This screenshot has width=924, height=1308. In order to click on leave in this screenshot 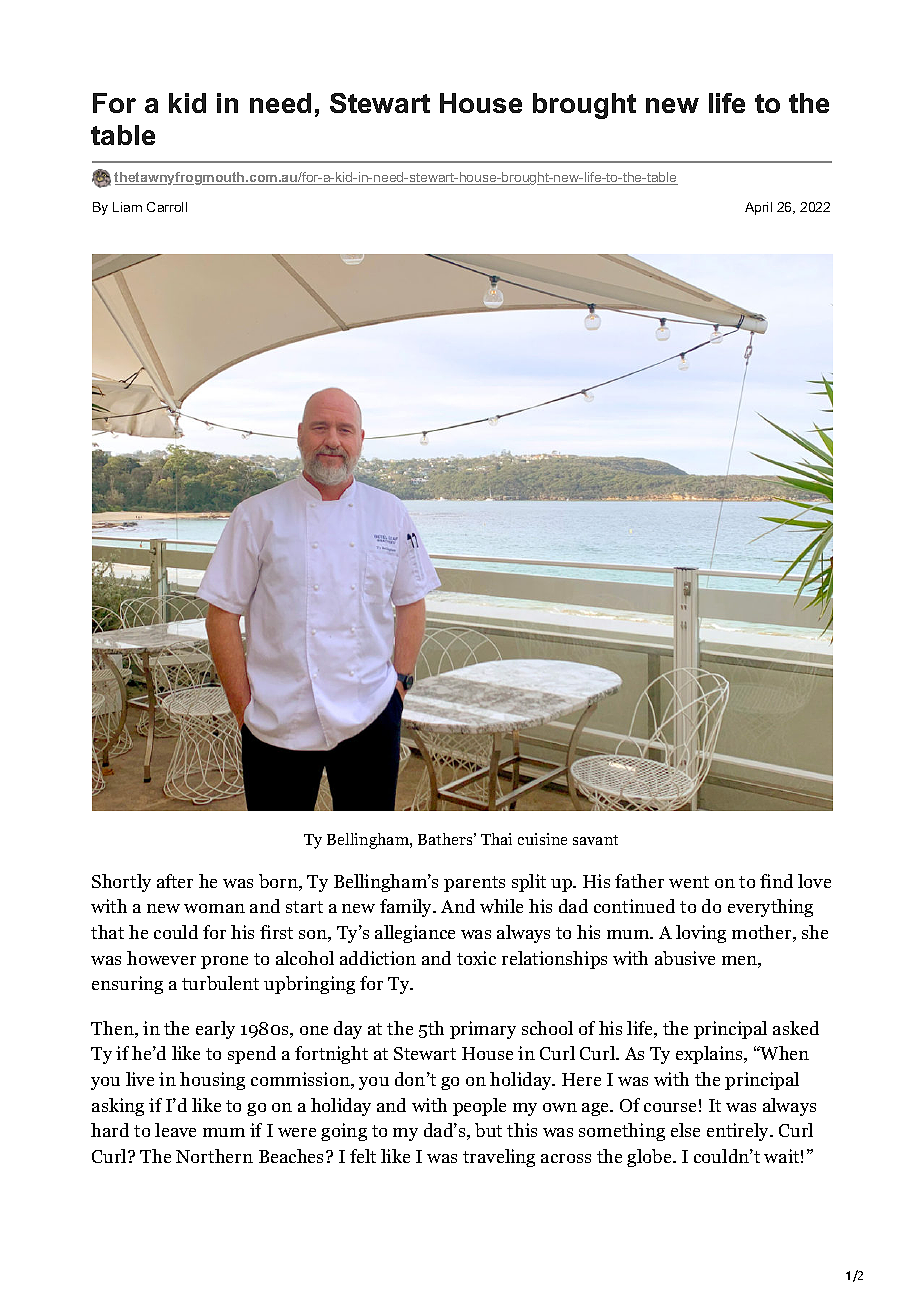, I will do `click(175, 1130)`.
